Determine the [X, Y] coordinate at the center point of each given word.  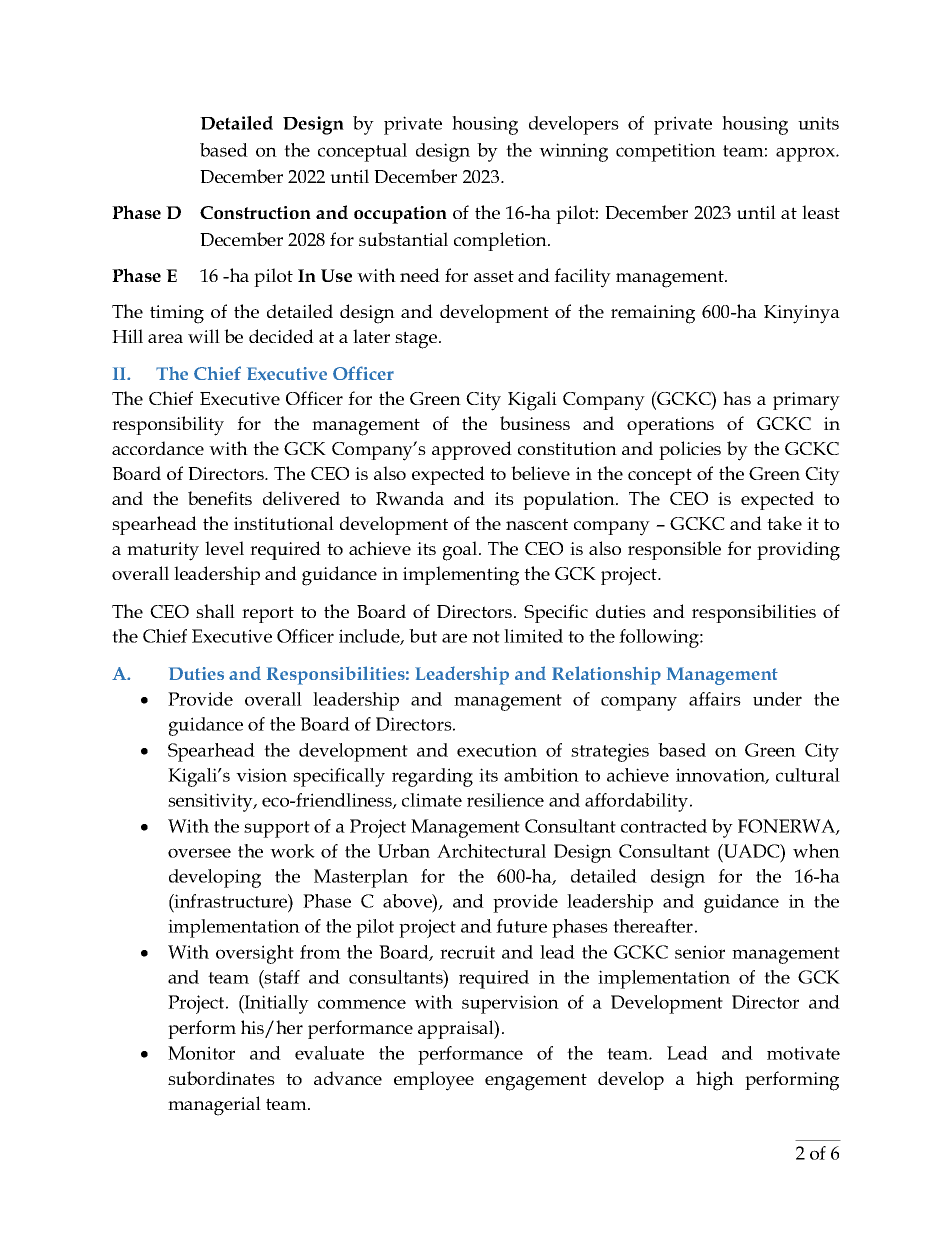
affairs [715, 699]
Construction [255, 212]
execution [497, 750]
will [204, 336]
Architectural [491, 851]
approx [806, 154]
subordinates [221, 1078]
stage [417, 340]
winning [573, 152]
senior [700, 952]
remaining [653, 314]
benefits [220, 498]
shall [215, 611]
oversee [199, 853]
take [784, 523]
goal [461, 551]
